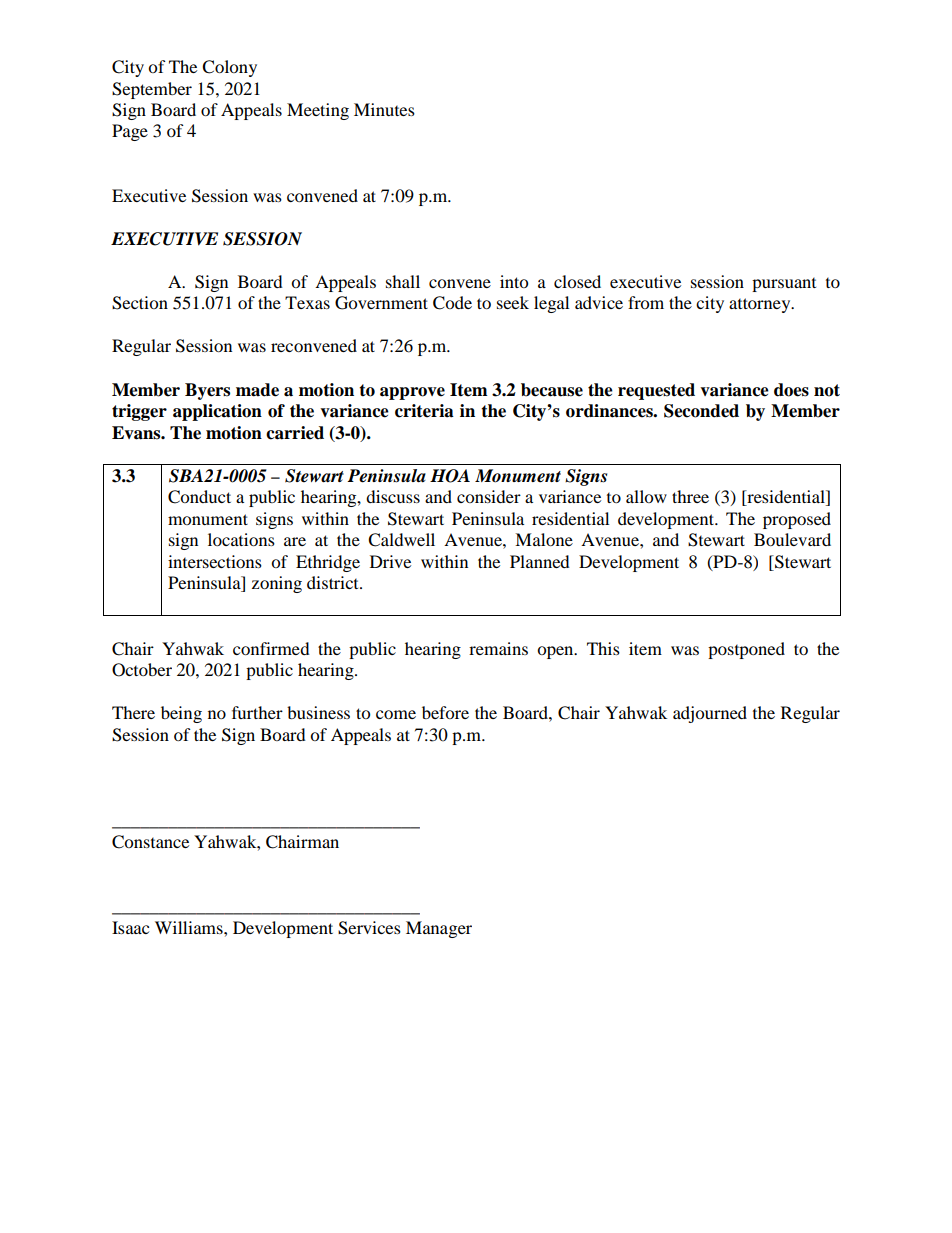 This page has width=952, height=1233. What do you see at coordinates (190, 927) in the page?
I see `Williams` at bounding box center [190, 927].
